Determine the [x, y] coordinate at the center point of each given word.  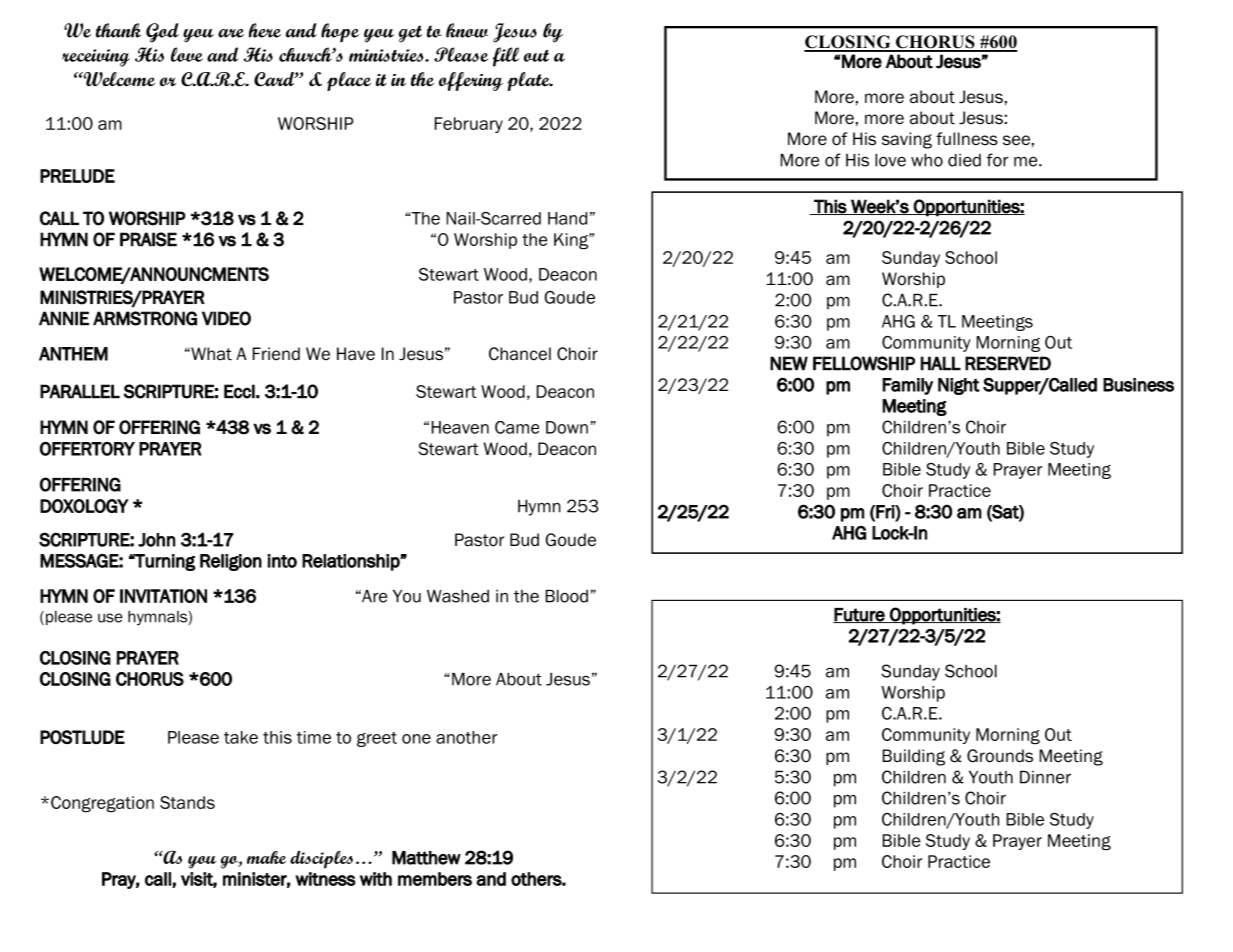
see [1016, 140]
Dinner [1045, 777]
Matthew [426, 858]
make [266, 857]
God [162, 33]
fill [506, 57]
